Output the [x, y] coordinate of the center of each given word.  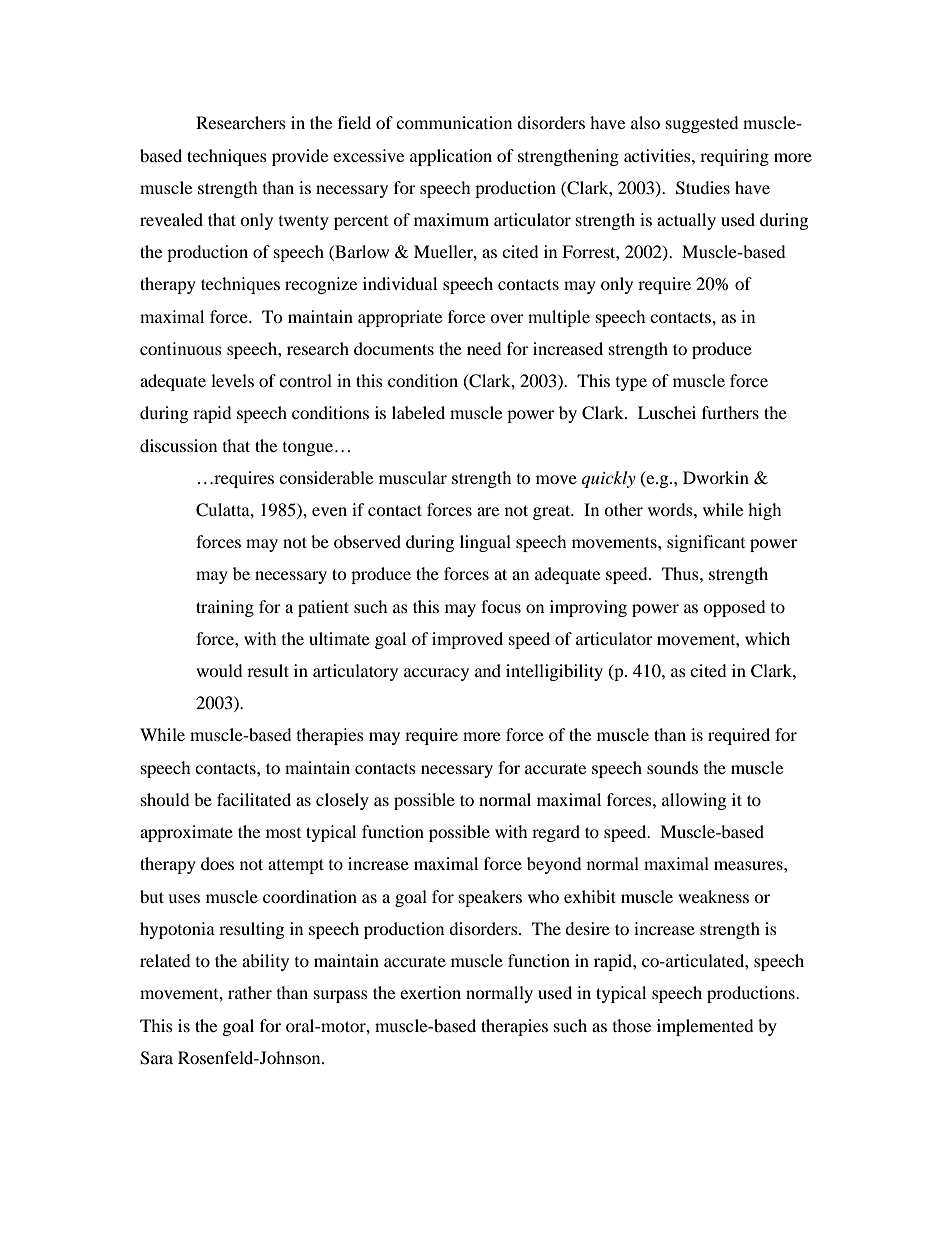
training [225, 608]
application [451, 157]
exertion [430, 992]
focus [501, 606]
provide [300, 157]
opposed [734, 608]
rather [250, 992]
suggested [702, 124]
